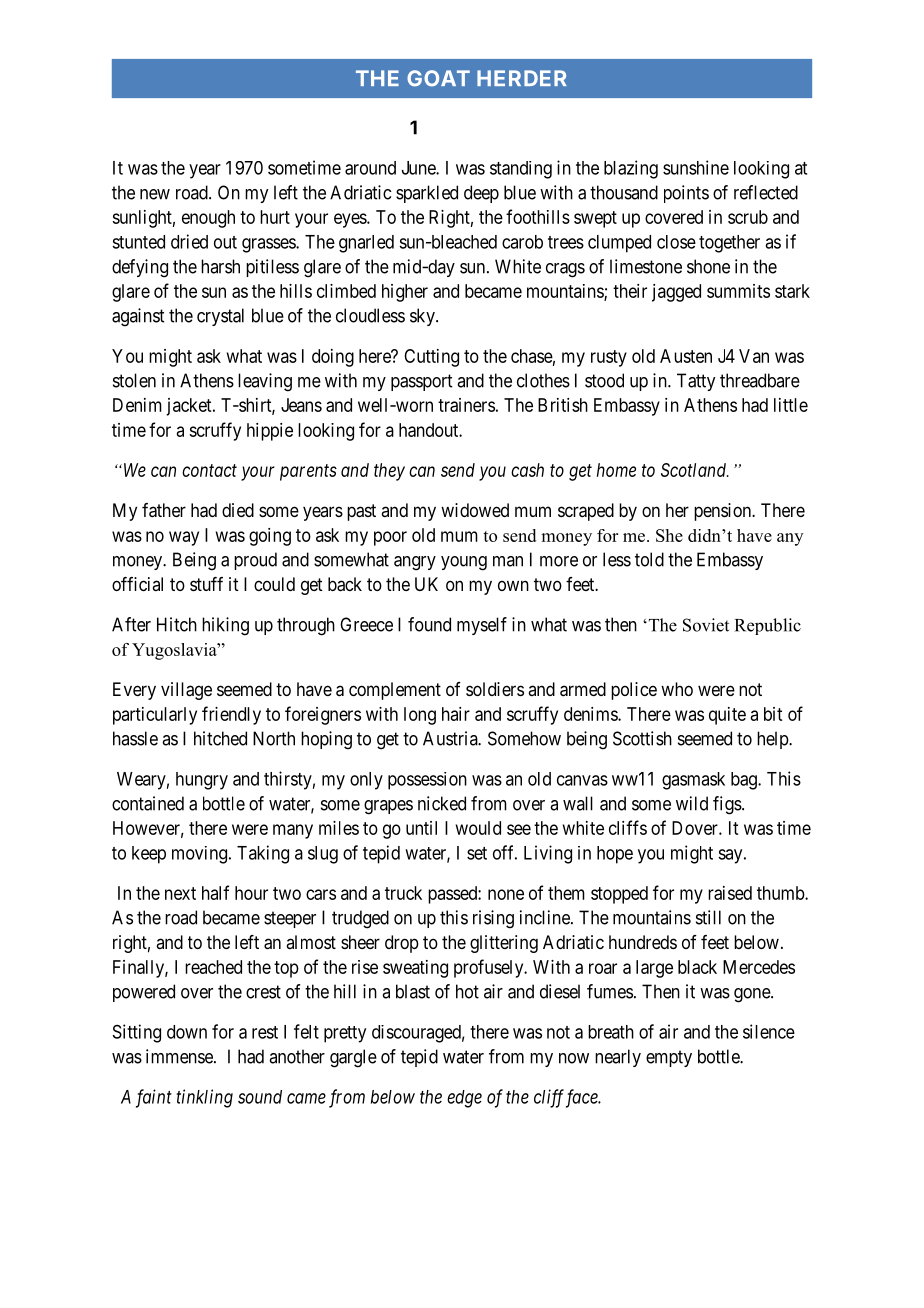 This screenshot has width=924, height=1308. Describe the element at coordinates (180, 1056) in the screenshot. I see `immense` at that location.
